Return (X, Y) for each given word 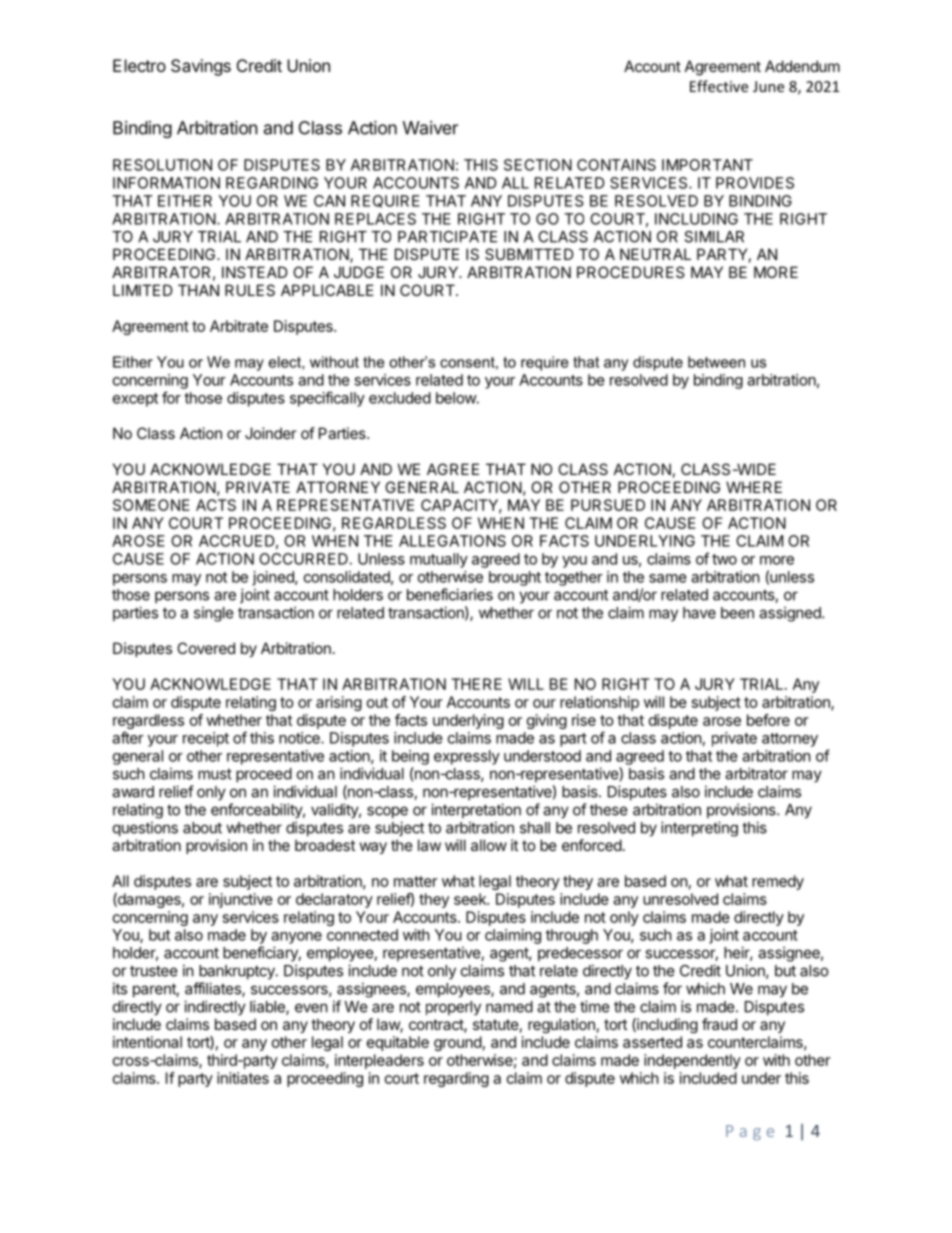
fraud (719, 1024)
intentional (147, 1042)
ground (458, 1043)
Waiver (430, 128)
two (724, 559)
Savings (201, 67)
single (214, 614)
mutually (439, 560)
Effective (719, 86)
